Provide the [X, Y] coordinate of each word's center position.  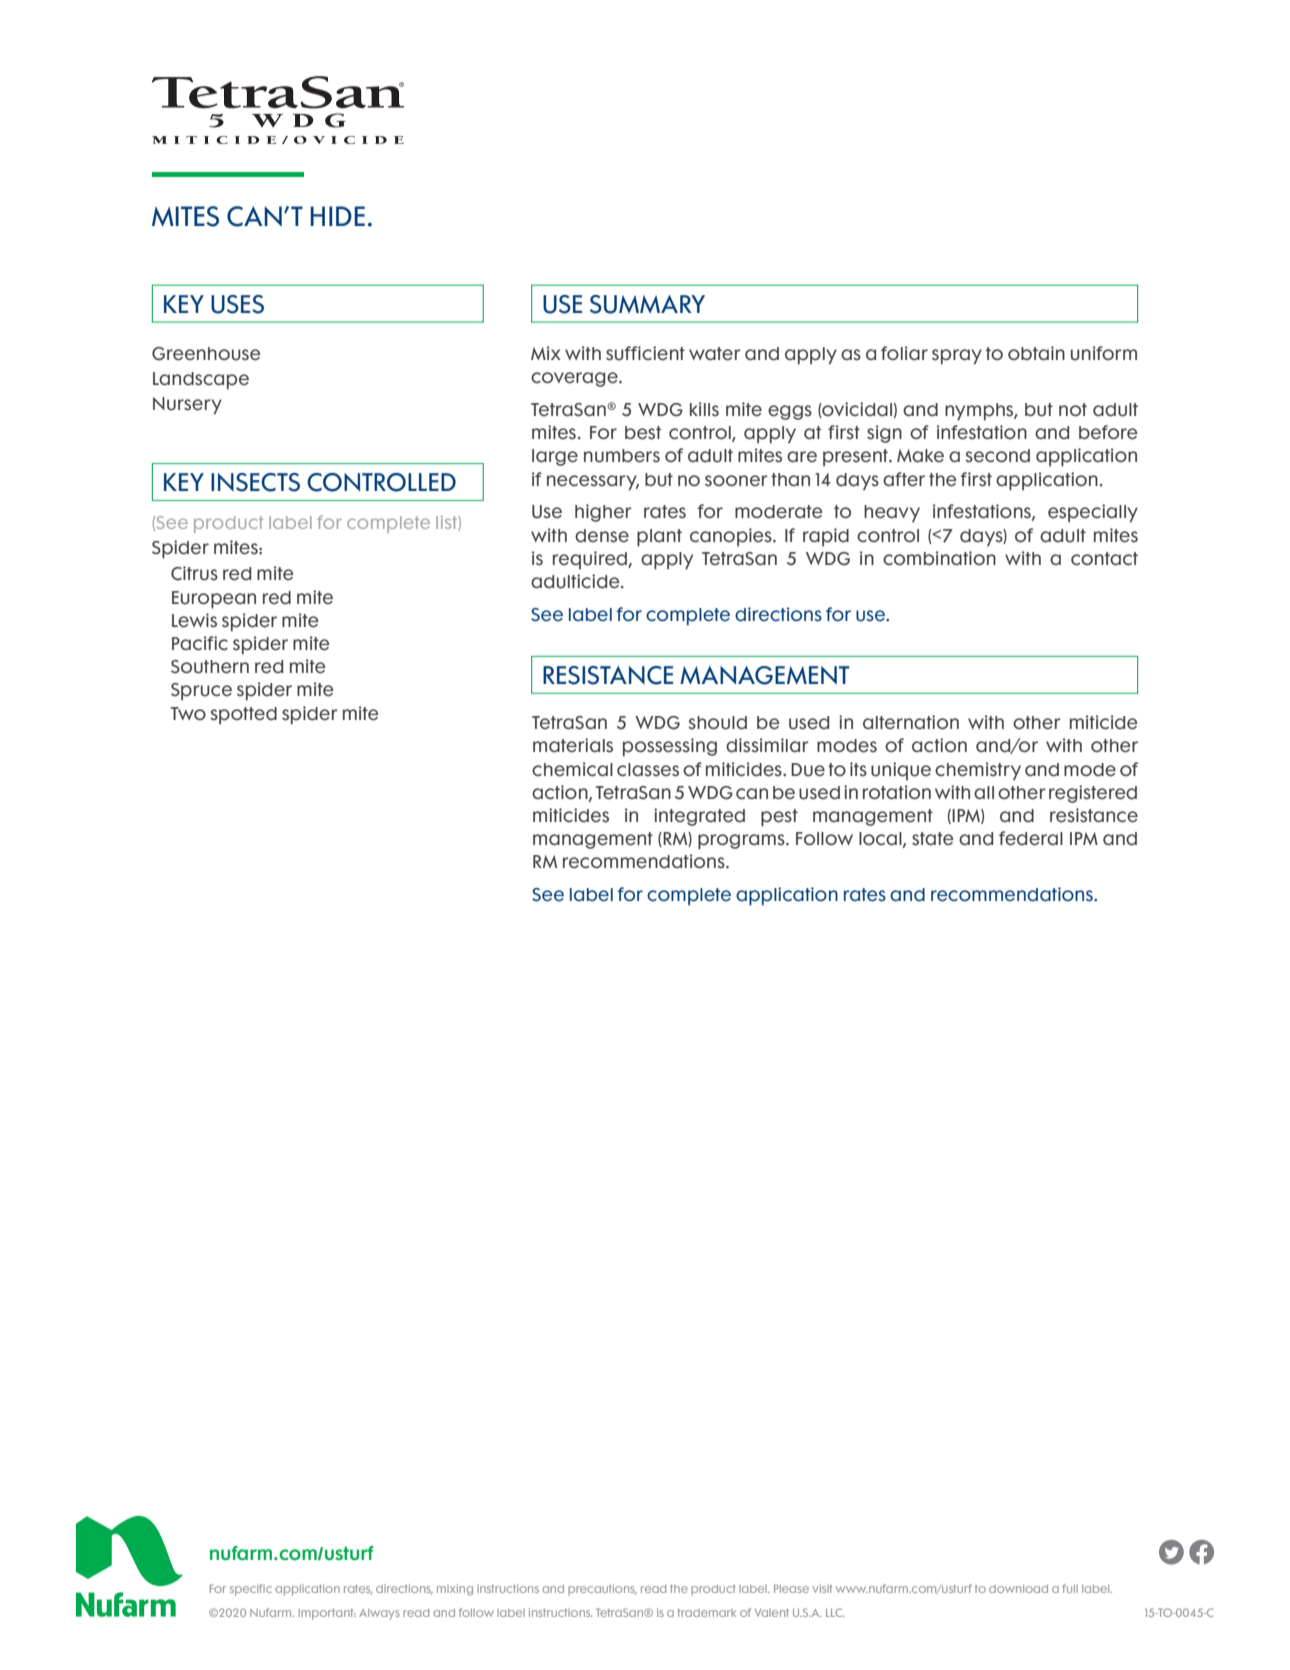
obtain [1036, 353]
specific [251, 1590]
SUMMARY [647, 304]
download [1018, 1589]
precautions [602, 1590]
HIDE [337, 216]
